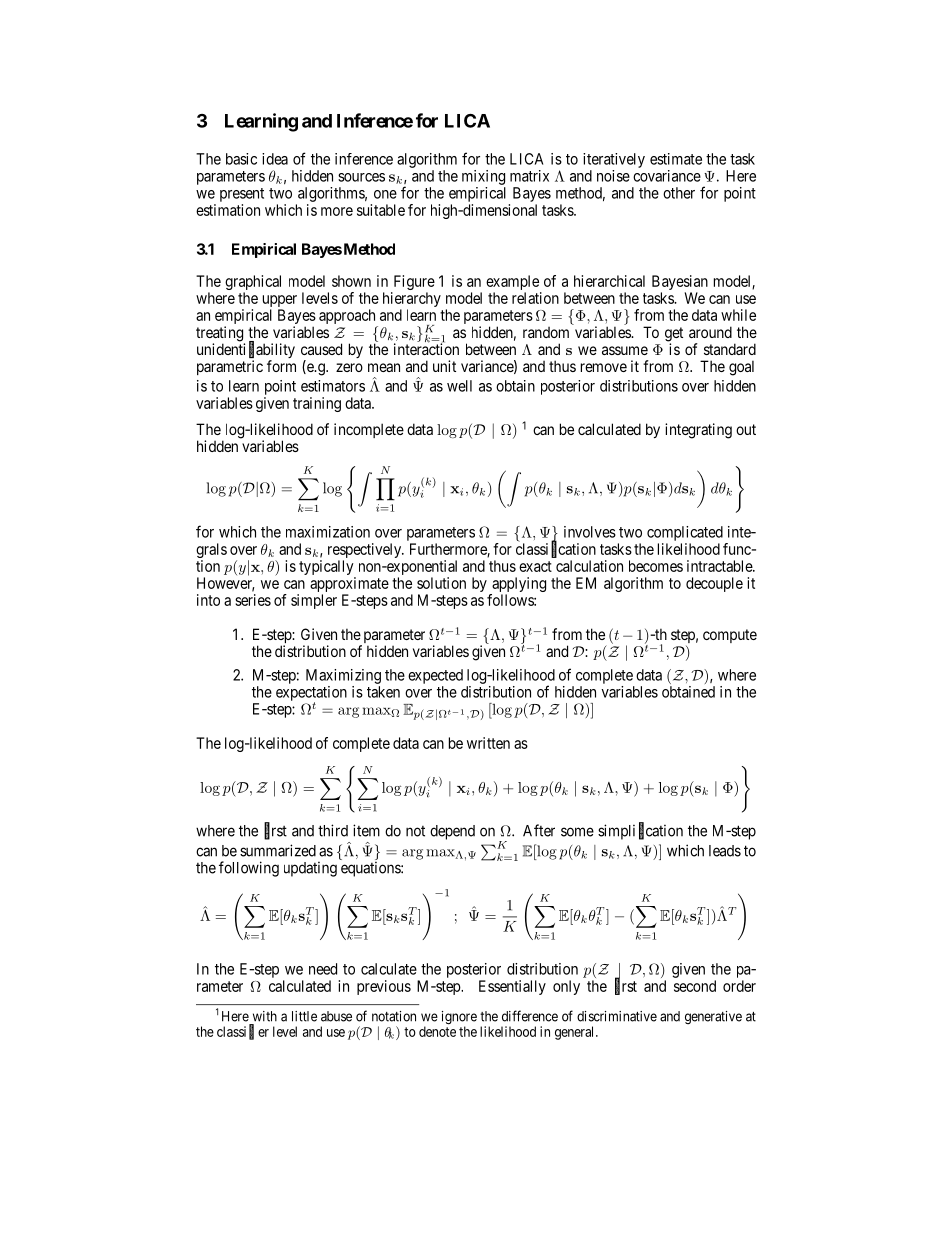  I want to click on with, so click(265, 1016).
